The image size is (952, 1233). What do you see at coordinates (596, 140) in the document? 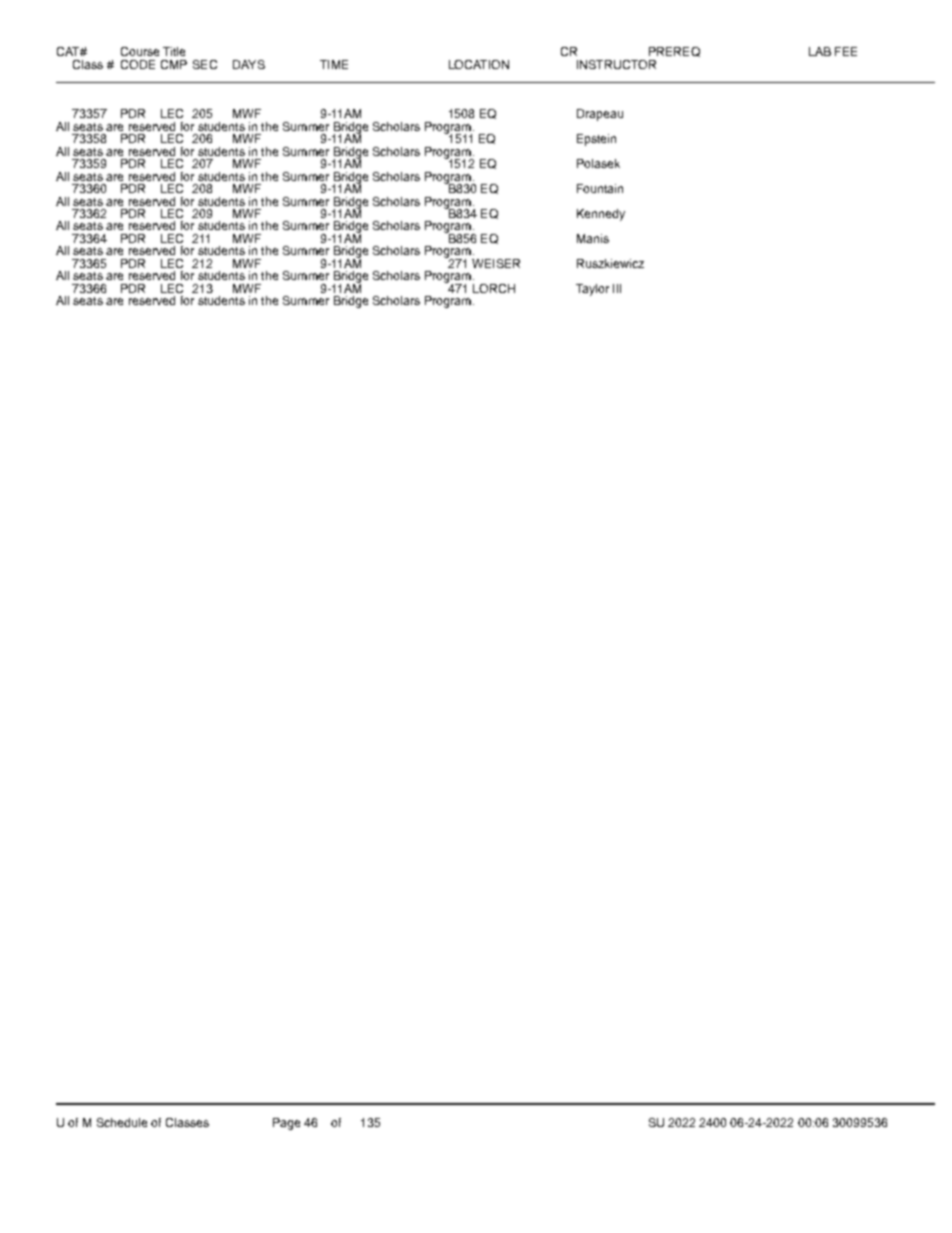
I see `Epstein` at bounding box center [596, 140].
